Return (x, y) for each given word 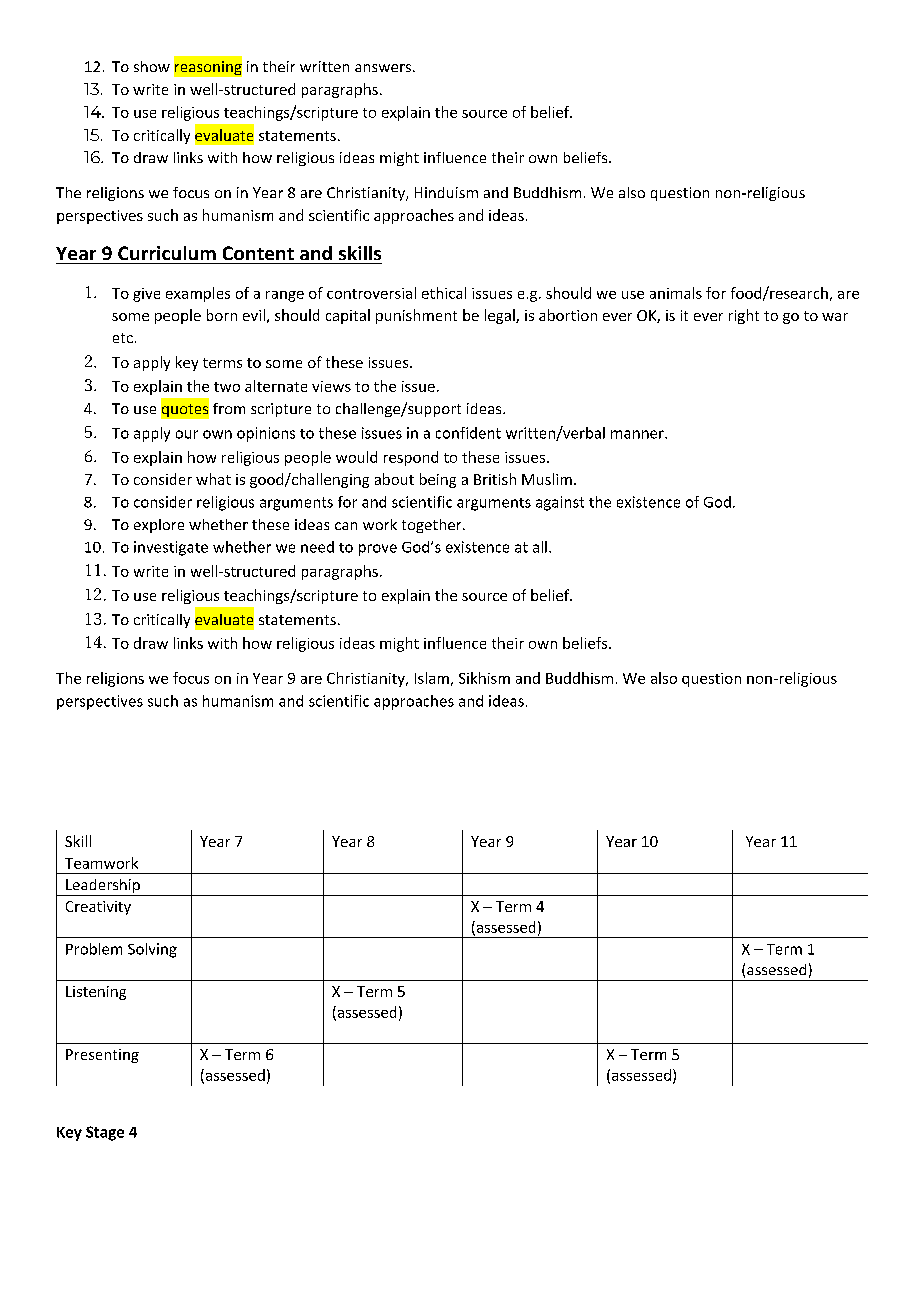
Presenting (102, 1056)
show (152, 66)
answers (383, 68)
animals (676, 293)
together (433, 526)
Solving (152, 950)
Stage (105, 1133)
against (560, 503)
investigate (171, 548)
